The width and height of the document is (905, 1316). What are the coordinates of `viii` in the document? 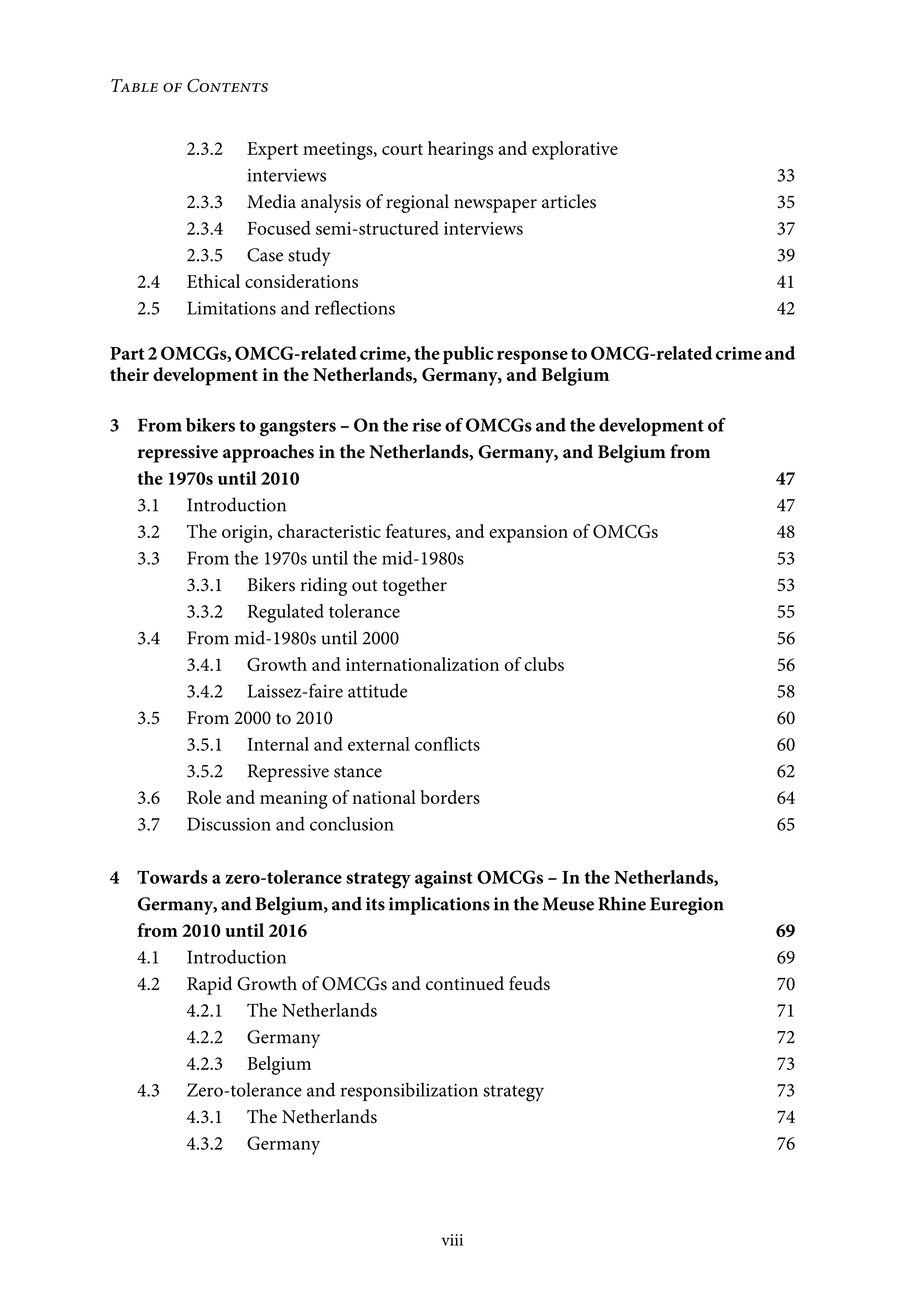 It's located at (452, 1240).
